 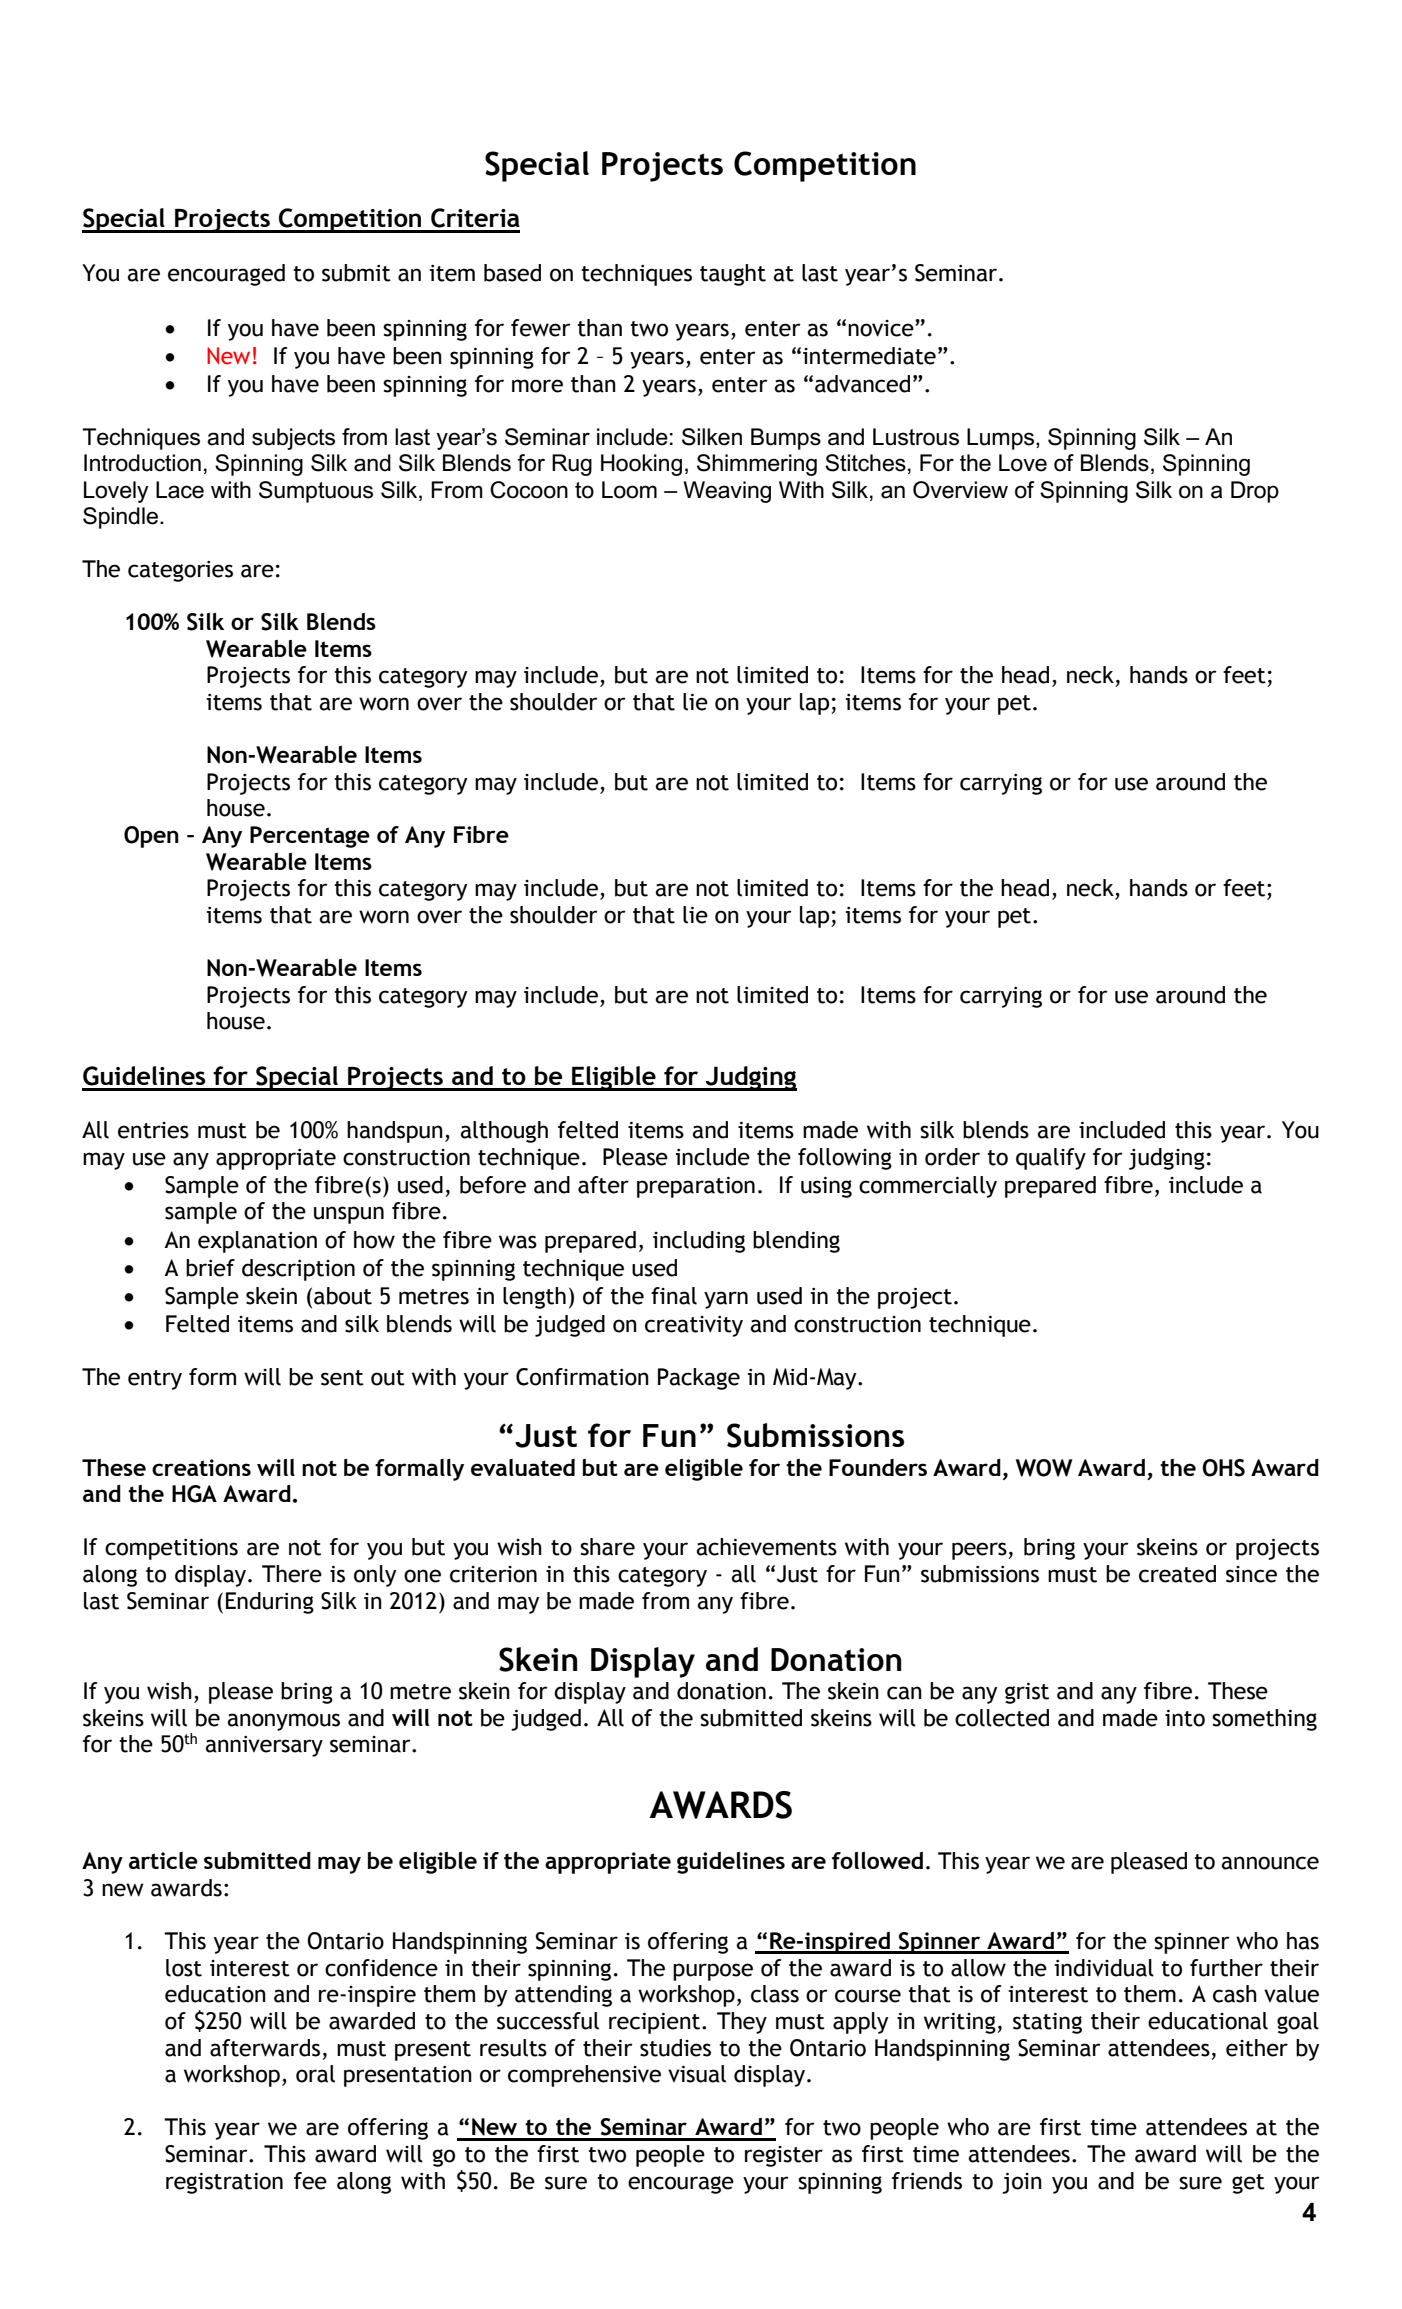 I want to click on Lumps, so click(x=1002, y=439).
